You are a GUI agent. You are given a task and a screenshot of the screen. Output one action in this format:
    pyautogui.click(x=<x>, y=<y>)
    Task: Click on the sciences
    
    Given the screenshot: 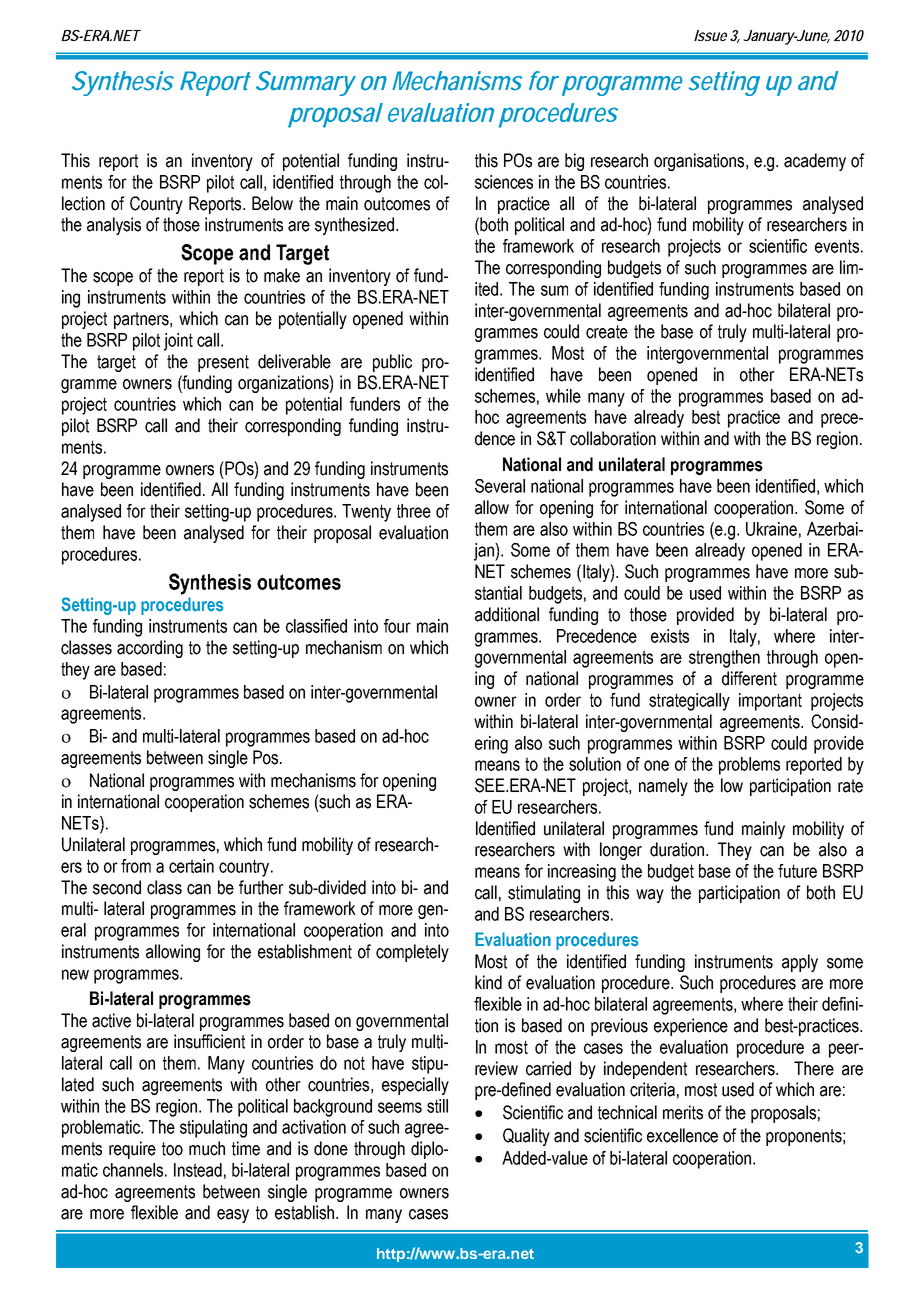 What is the action you would take?
    pyautogui.click(x=504, y=182)
